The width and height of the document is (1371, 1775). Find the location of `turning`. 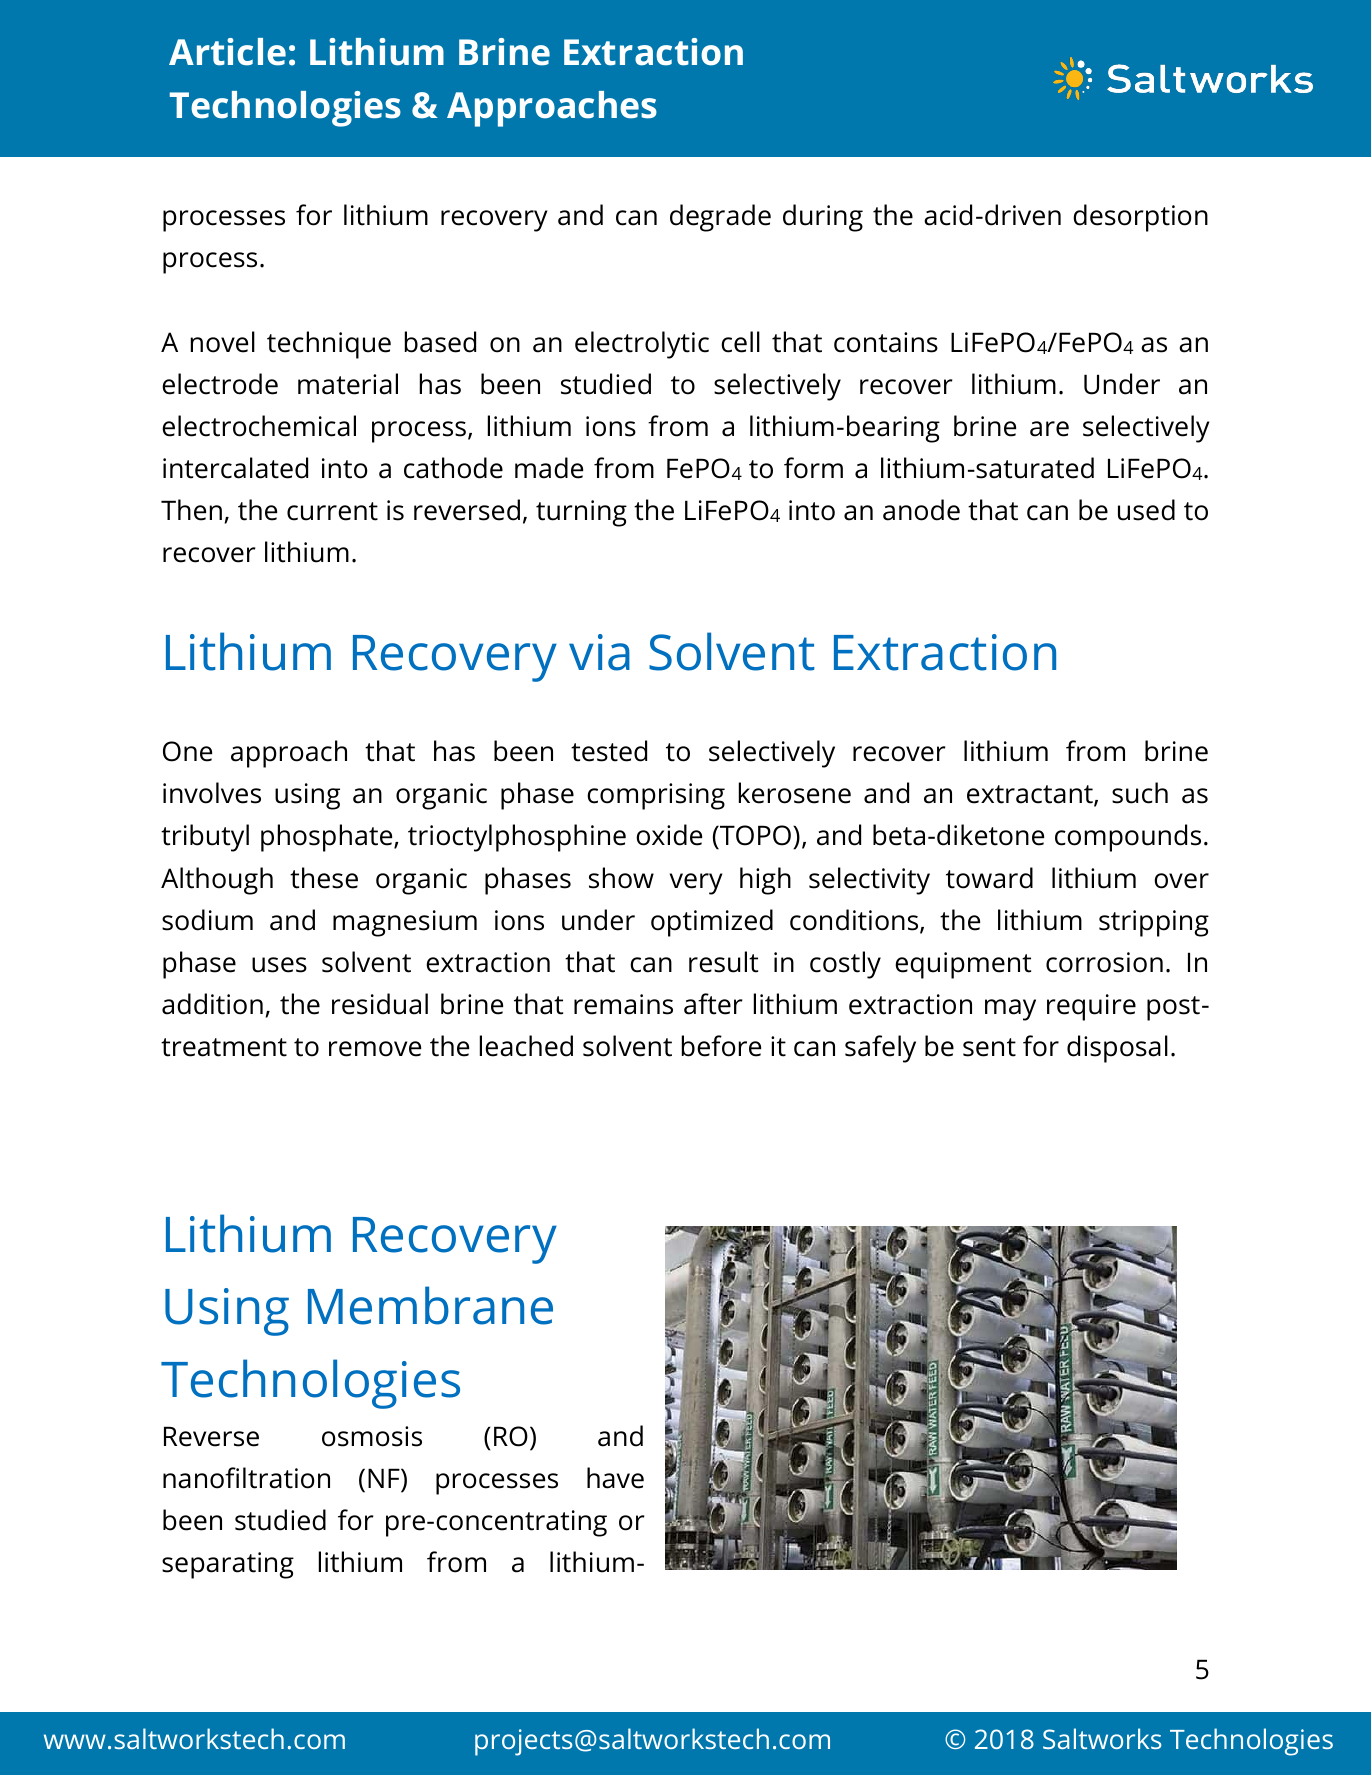

turning is located at coordinates (581, 513).
